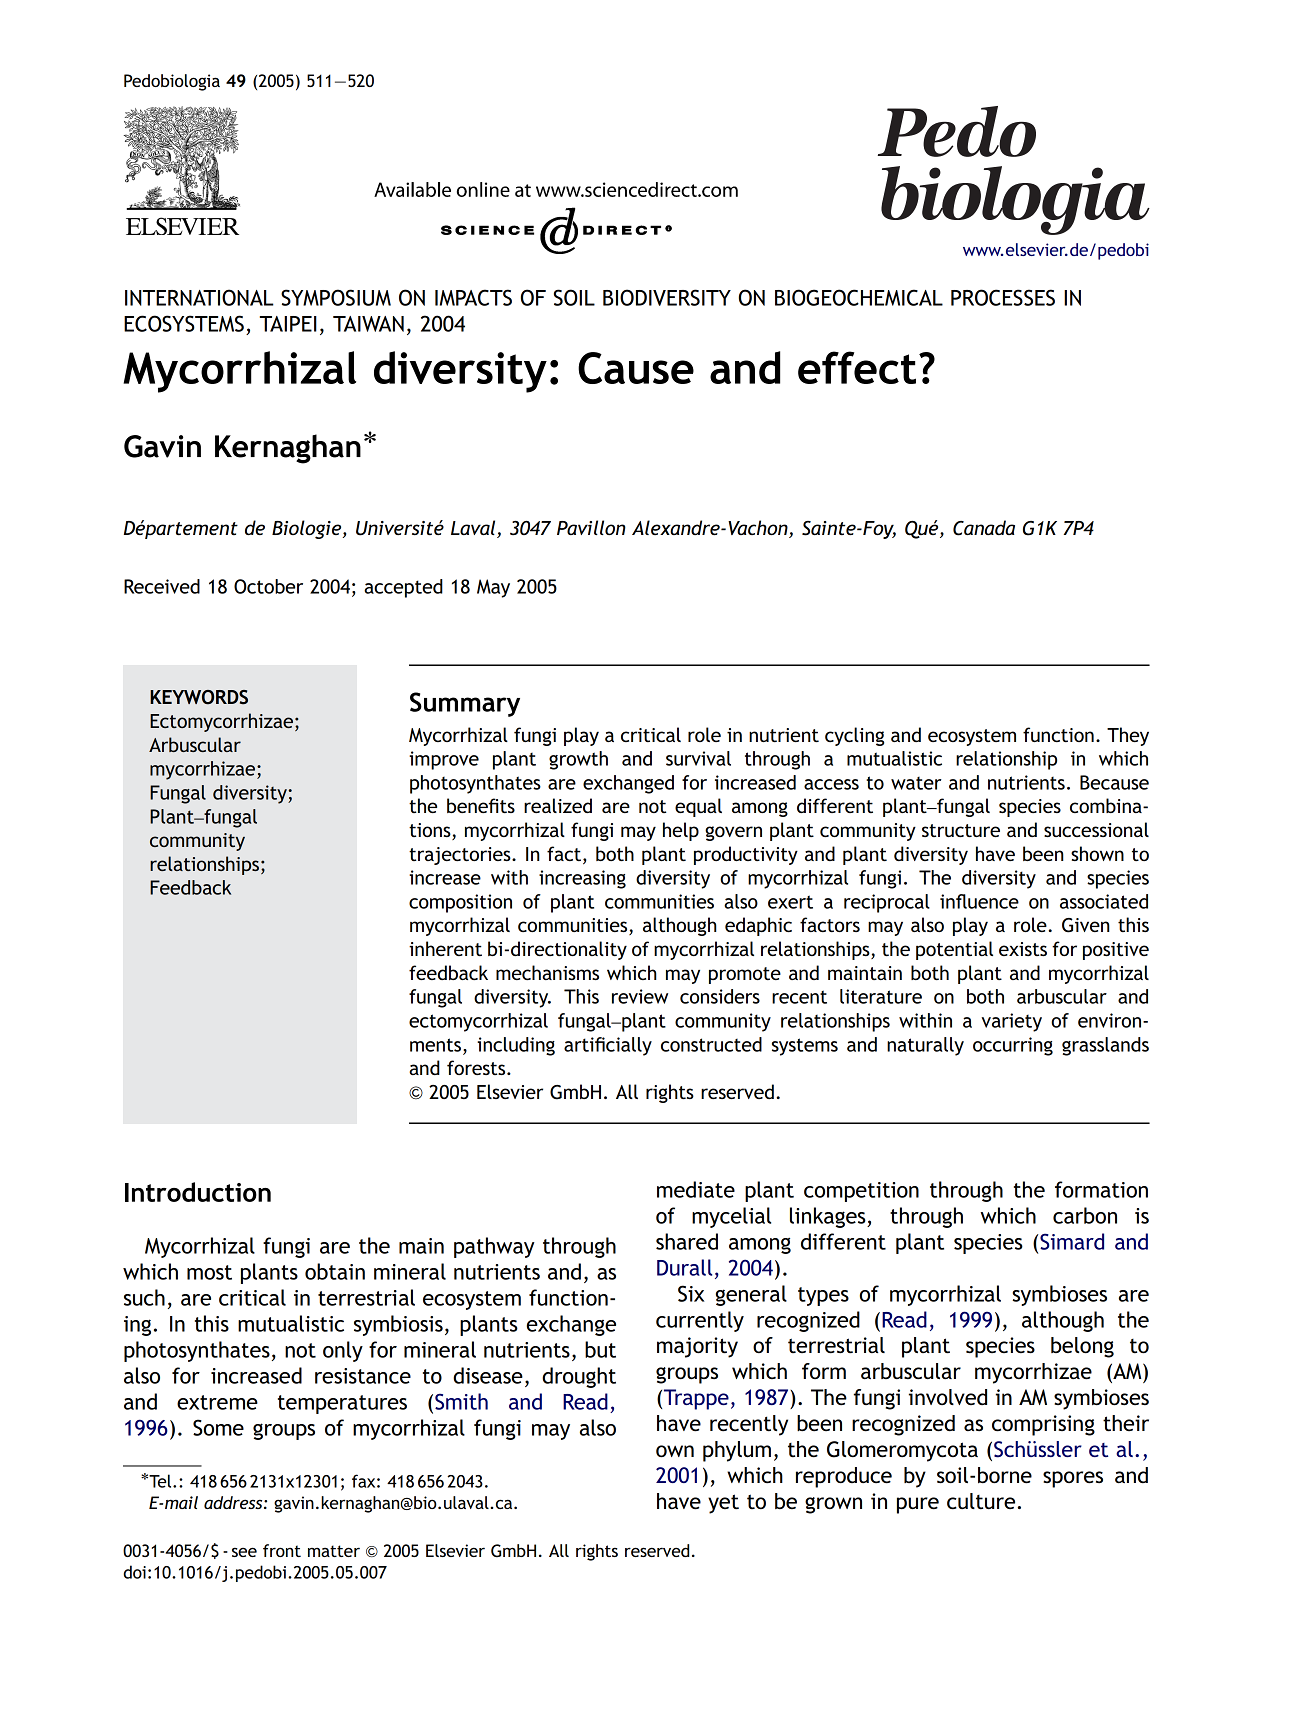 This page has width=1293, height=1725. I want to click on carbon, so click(1085, 1215).
